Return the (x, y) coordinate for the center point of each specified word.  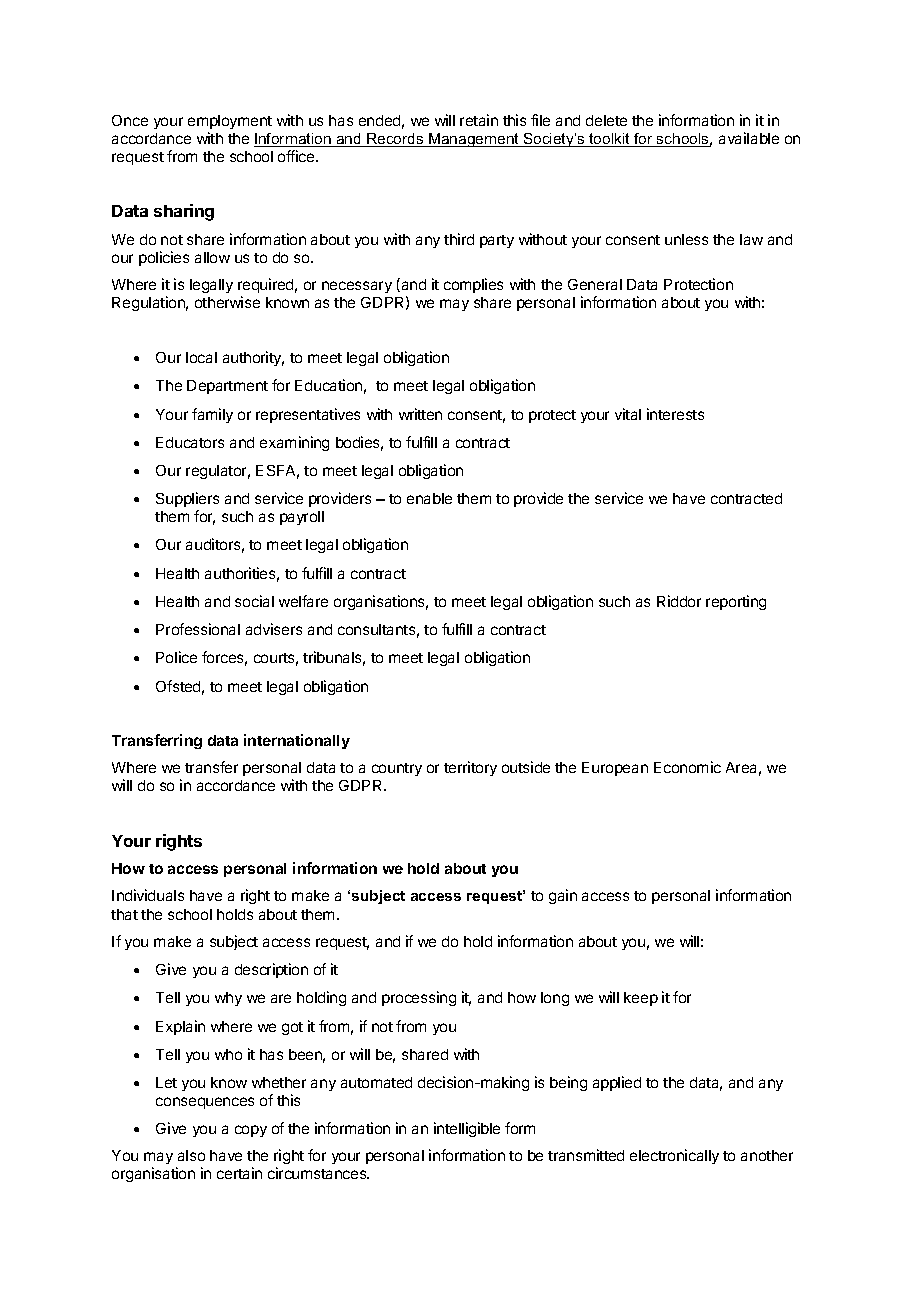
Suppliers (187, 501)
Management (474, 140)
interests (675, 414)
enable (429, 498)
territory (470, 768)
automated (376, 1082)
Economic (687, 767)
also (191, 1155)
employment (230, 122)
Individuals (148, 895)
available (749, 138)
